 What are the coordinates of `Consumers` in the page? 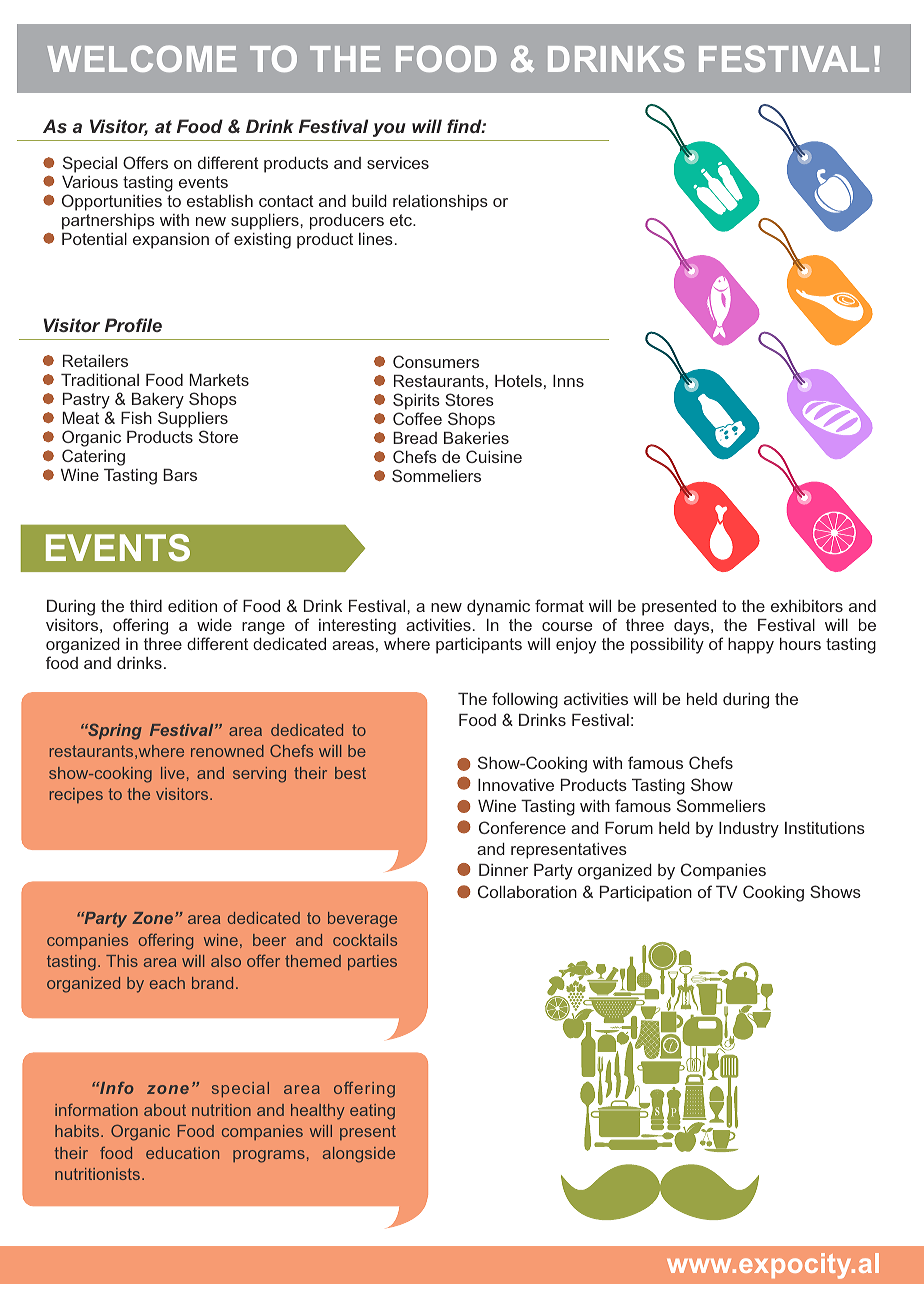 It's located at (436, 361).
